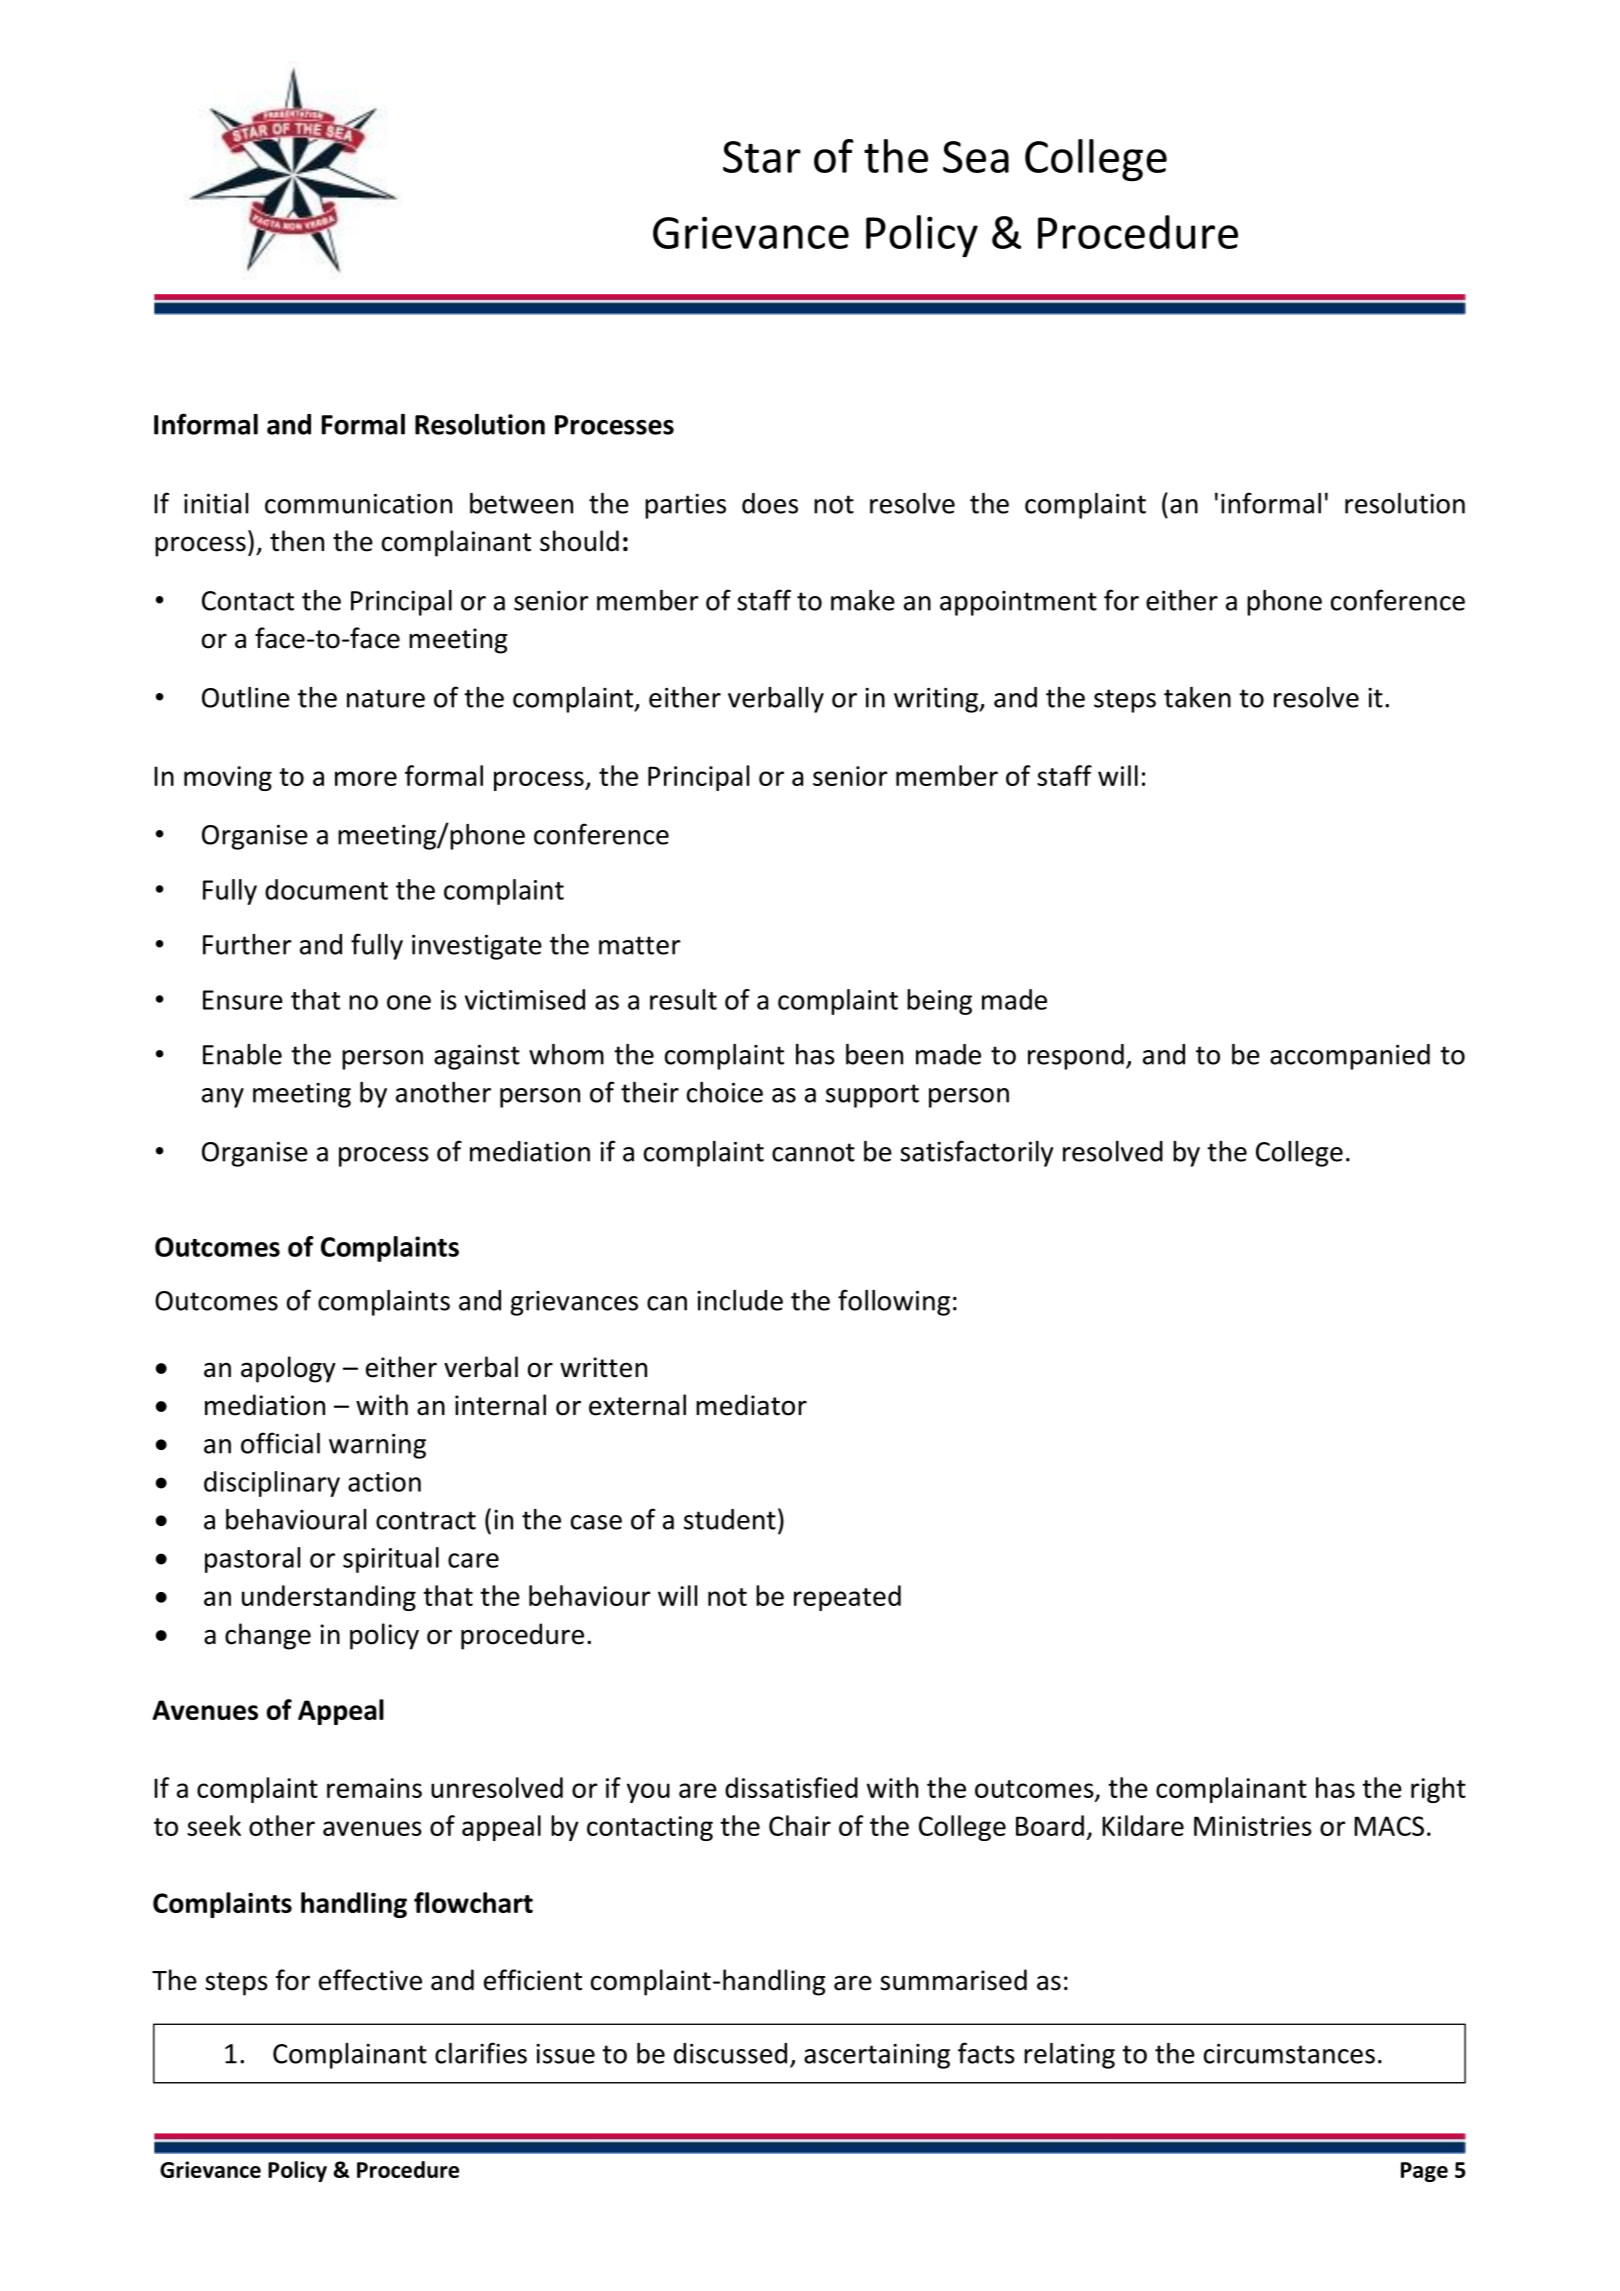  I want to click on clarifies, so click(481, 2053).
